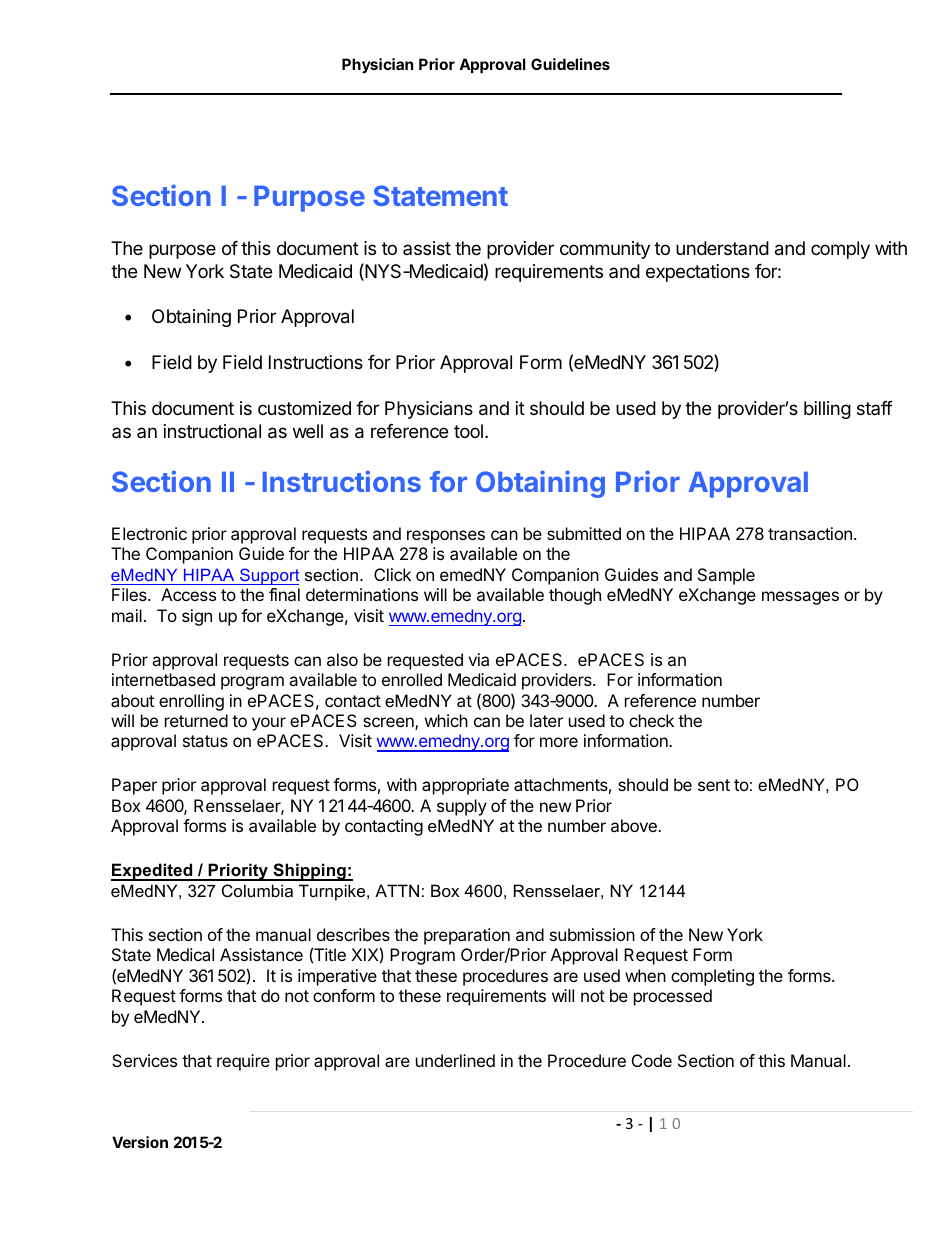  Describe the element at coordinates (605, 250) in the image. I see `community` at that location.
